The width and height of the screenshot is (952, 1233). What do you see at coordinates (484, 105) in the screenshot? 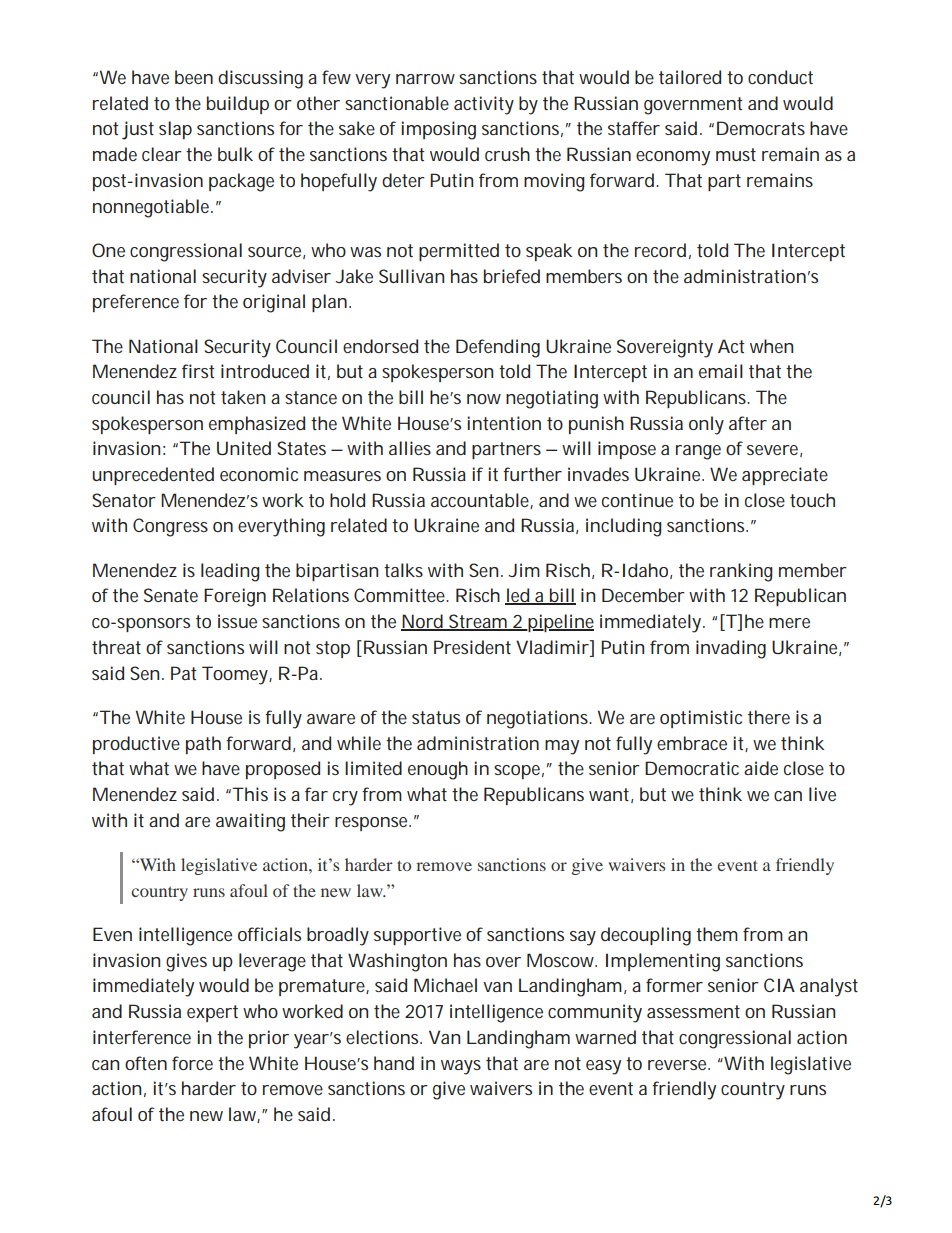
I see `activity` at bounding box center [484, 105].
